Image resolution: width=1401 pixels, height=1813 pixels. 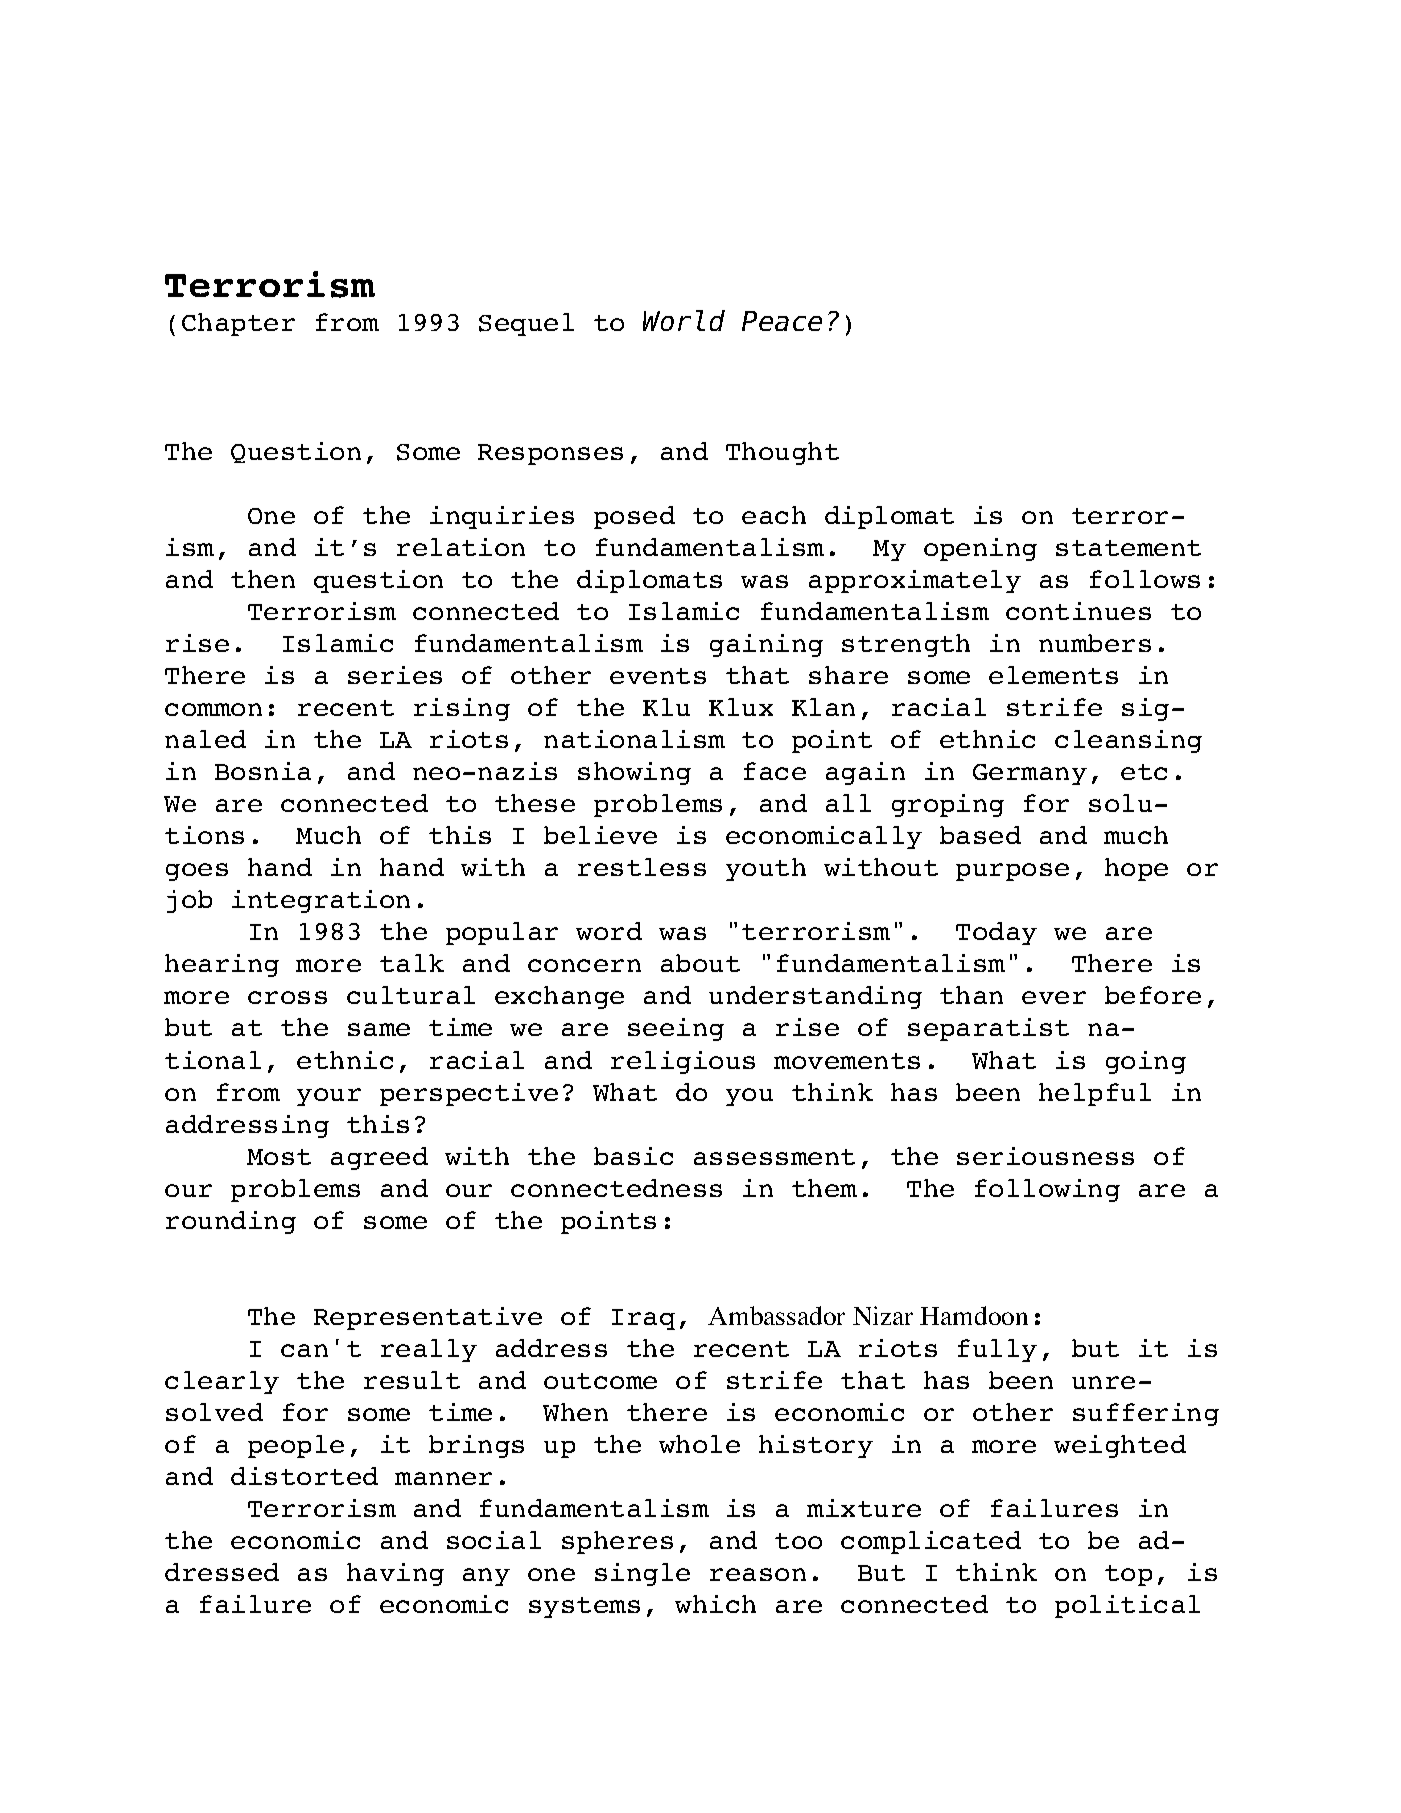 What do you see at coordinates (395, 1574) in the document?
I see `having` at bounding box center [395, 1574].
